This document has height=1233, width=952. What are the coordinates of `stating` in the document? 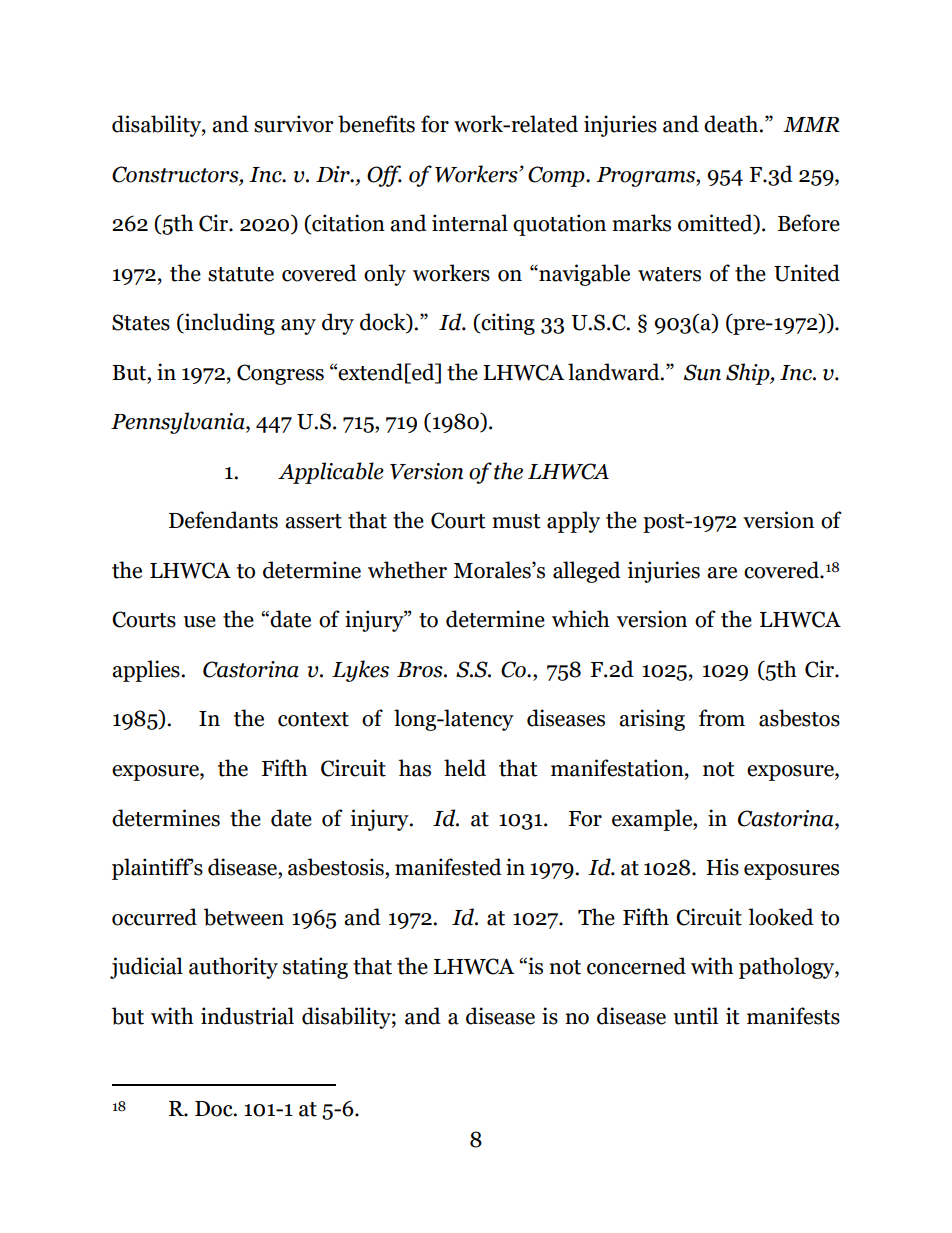 It's located at (315, 968).
